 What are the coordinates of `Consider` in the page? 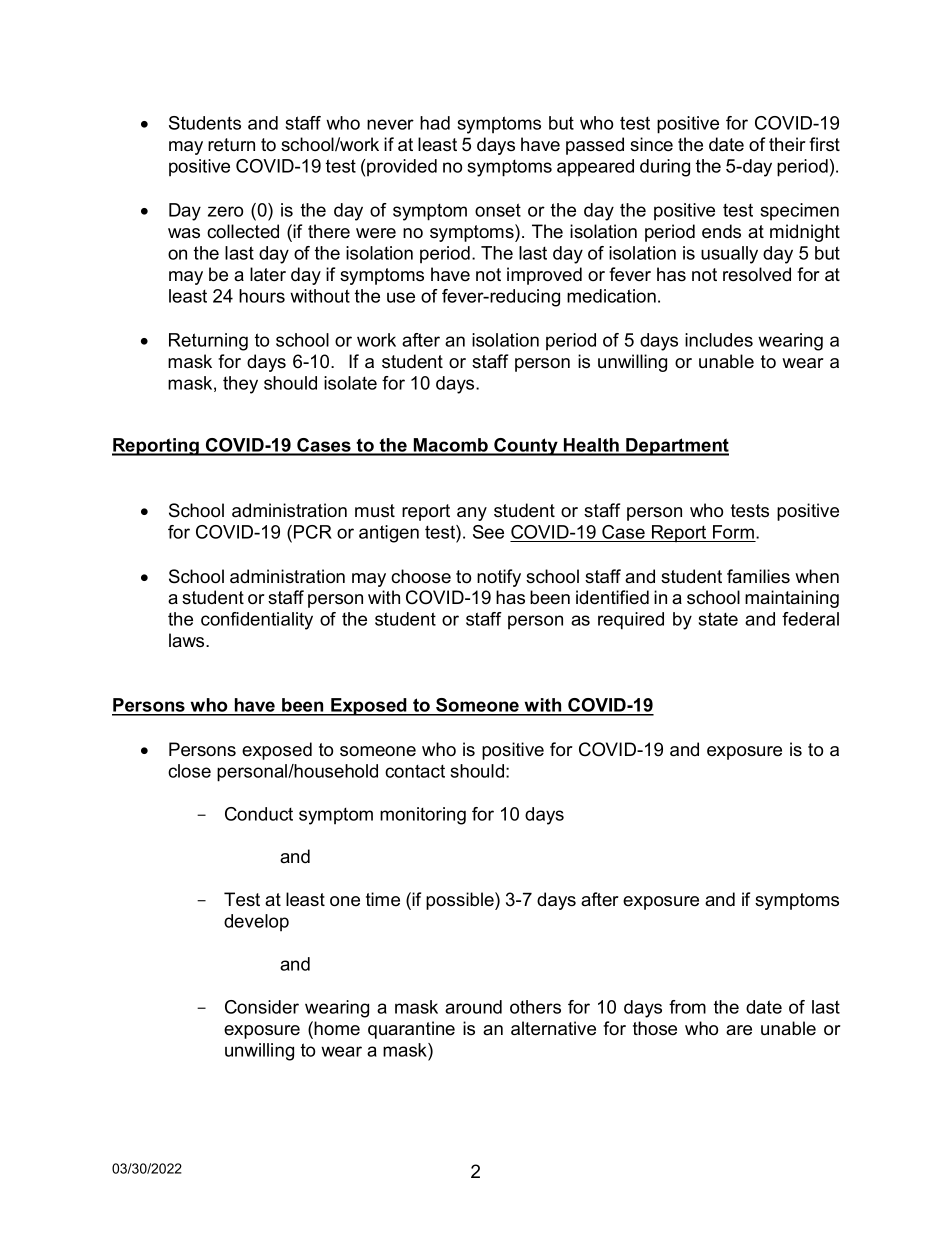 It's located at (262, 1007).
